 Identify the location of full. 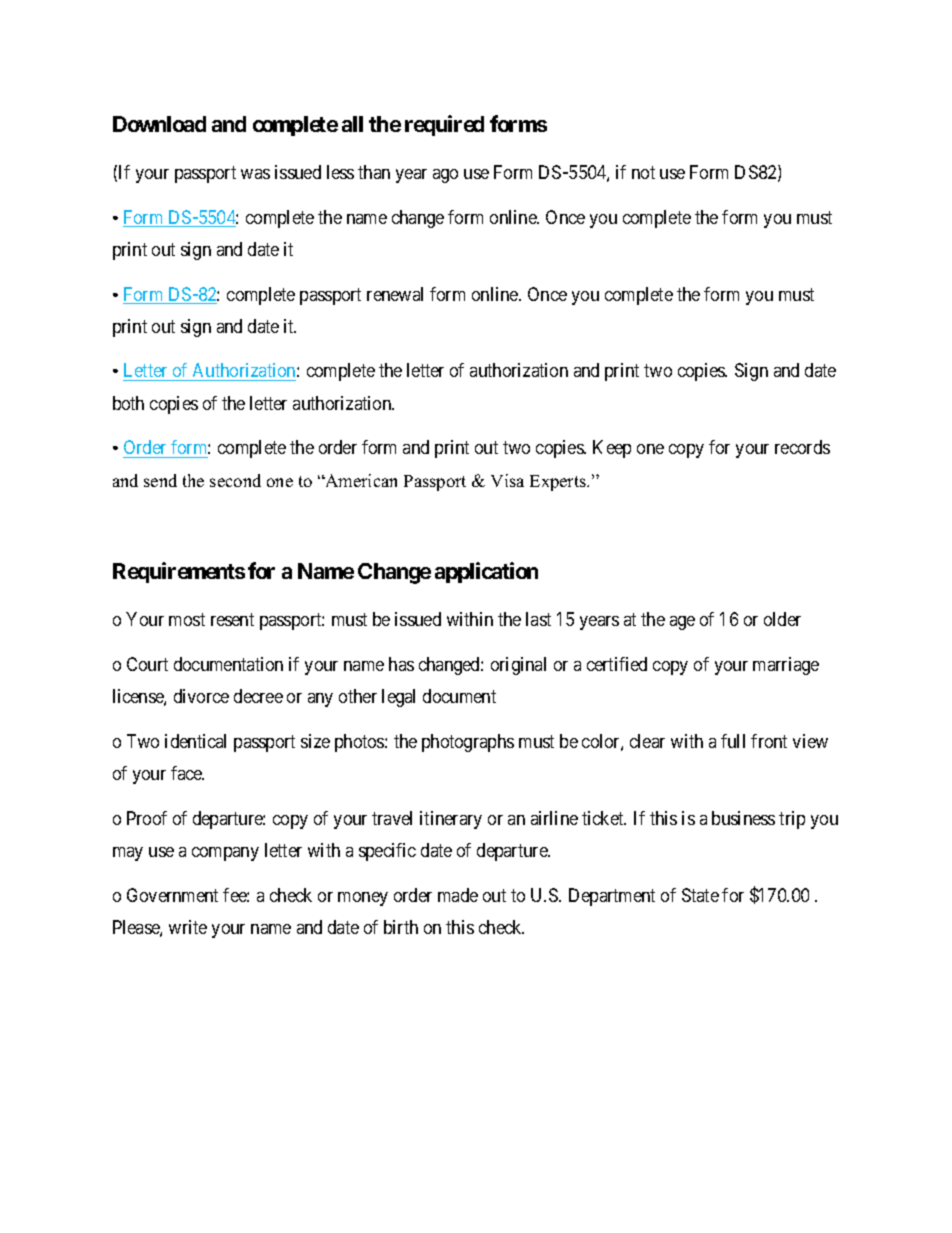
(733, 741).
